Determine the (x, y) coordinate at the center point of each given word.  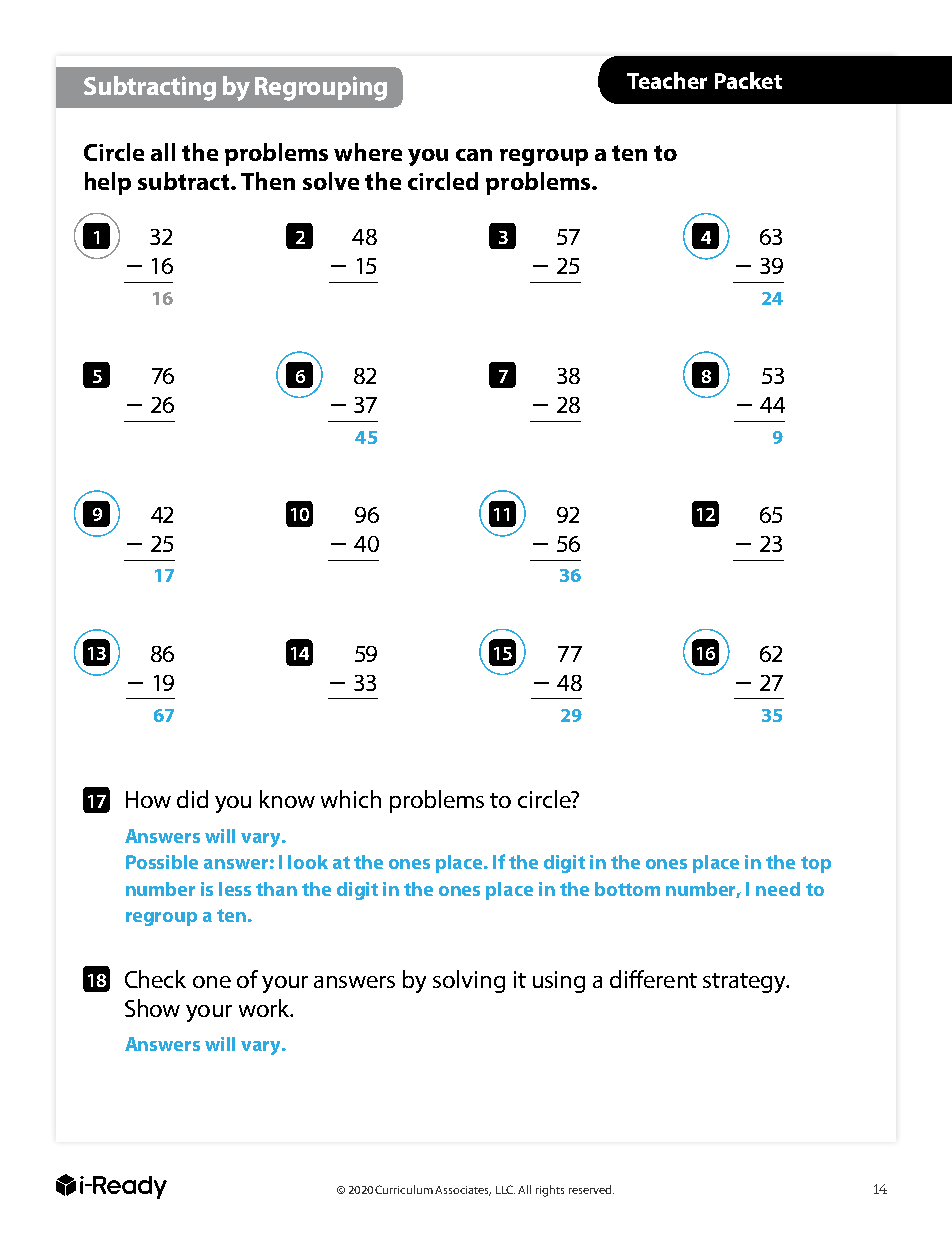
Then (268, 181)
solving (469, 981)
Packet (748, 80)
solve (331, 181)
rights (550, 1191)
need (778, 889)
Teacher (667, 80)
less (235, 889)
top (816, 864)
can (474, 155)
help (108, 183)
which (351, 799)
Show (152, 1008)
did (192, 799)
